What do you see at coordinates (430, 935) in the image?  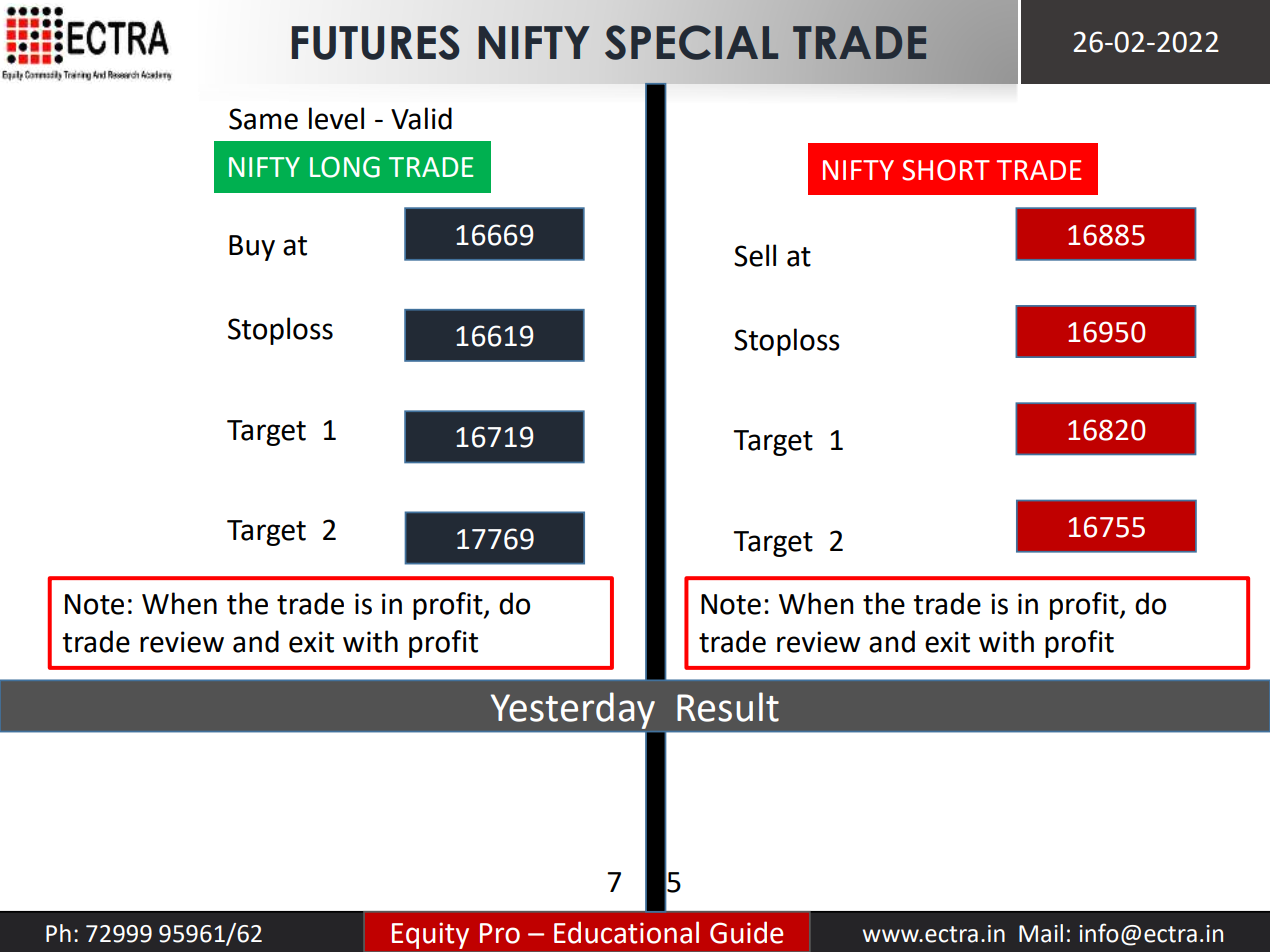 I see `Equity` at bounding box center [430, 935].
